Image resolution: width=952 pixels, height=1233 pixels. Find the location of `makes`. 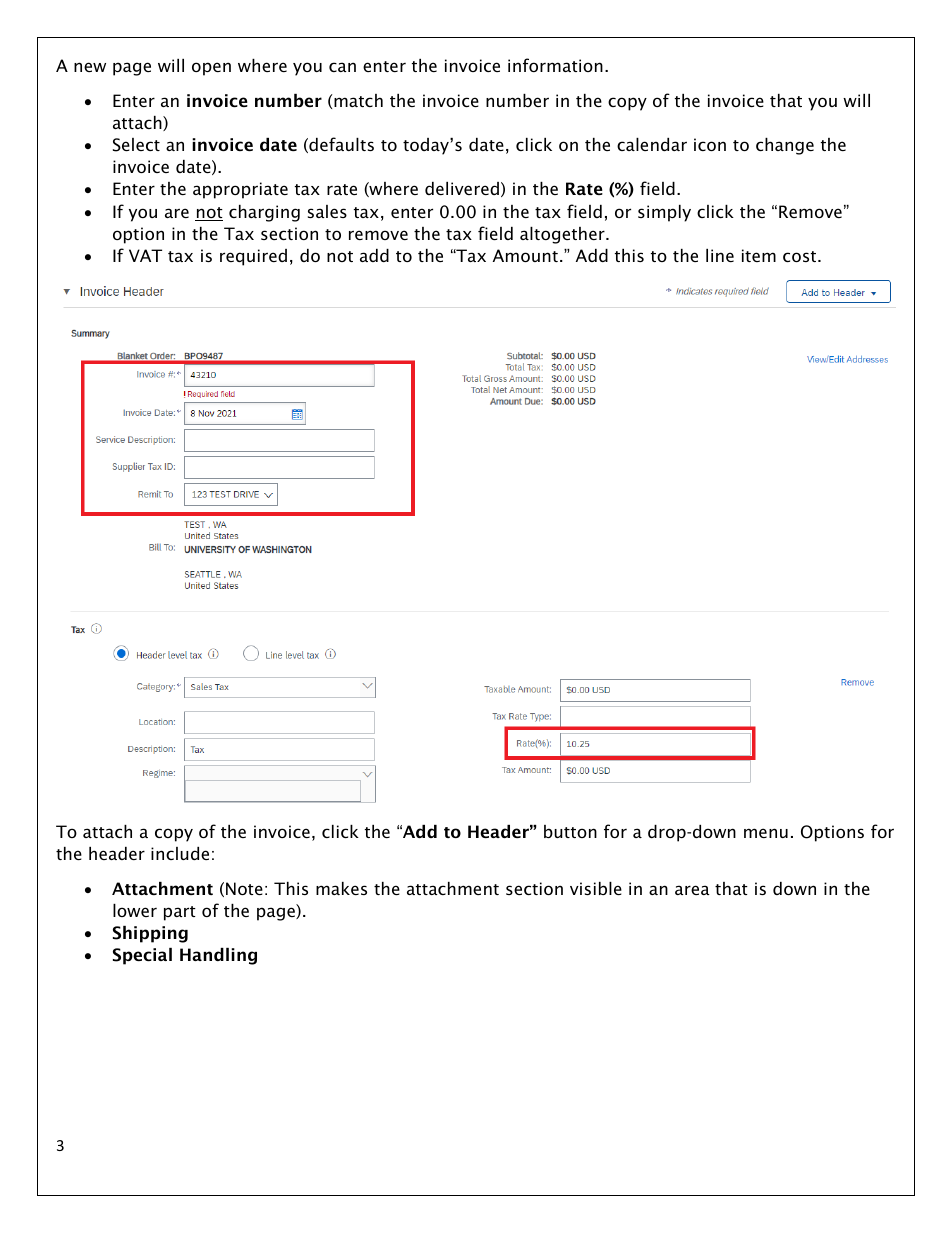

makes is located at coordinates (341, 888).
